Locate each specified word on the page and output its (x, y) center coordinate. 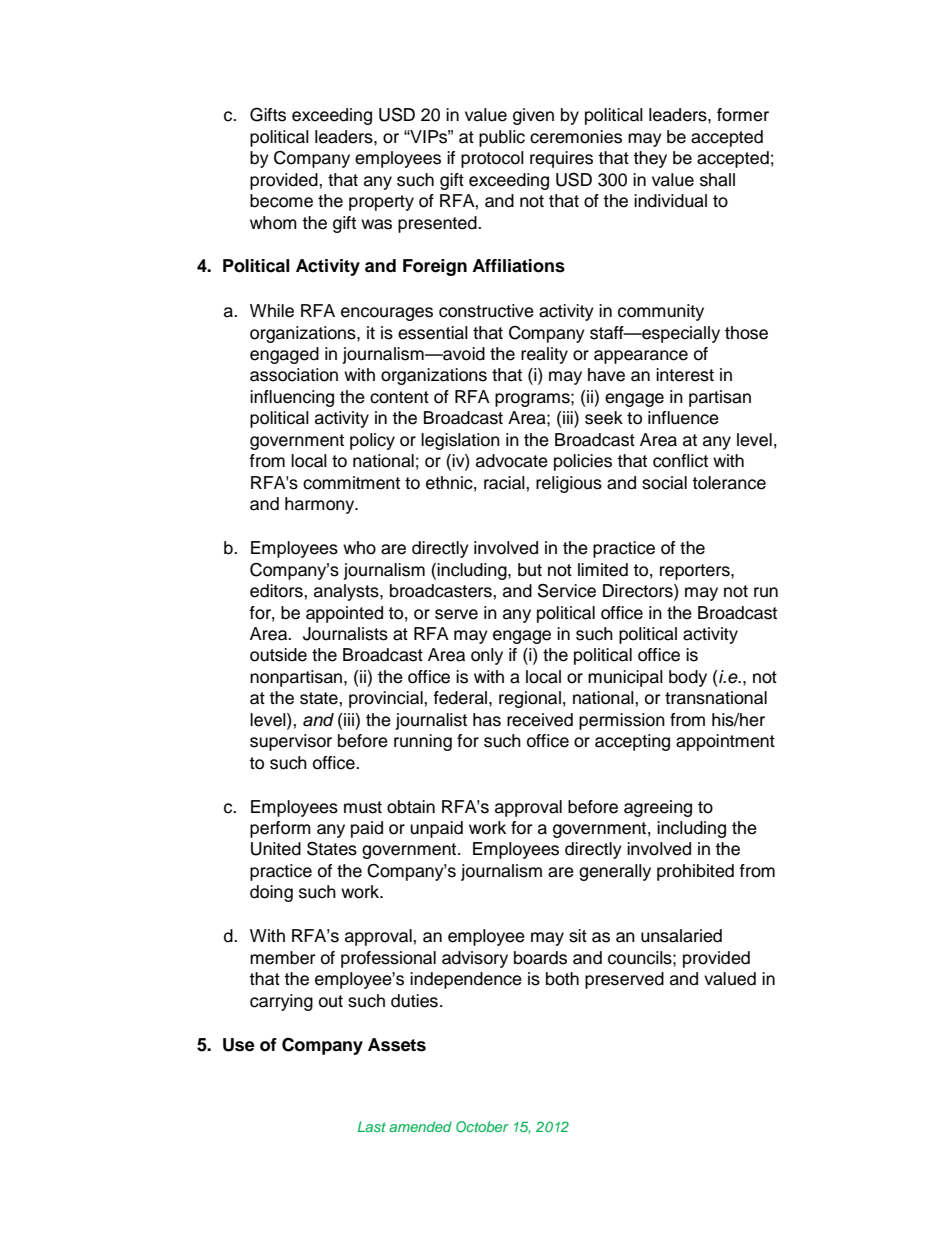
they (650, 159)
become (281, 201)
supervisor (291, 742)
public (502, 138)
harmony (321, 505)
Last (372, 1126)
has (487, 720)
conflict (680, 461)
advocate (512, 461)
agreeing (658, 808)
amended (420, 1126)
